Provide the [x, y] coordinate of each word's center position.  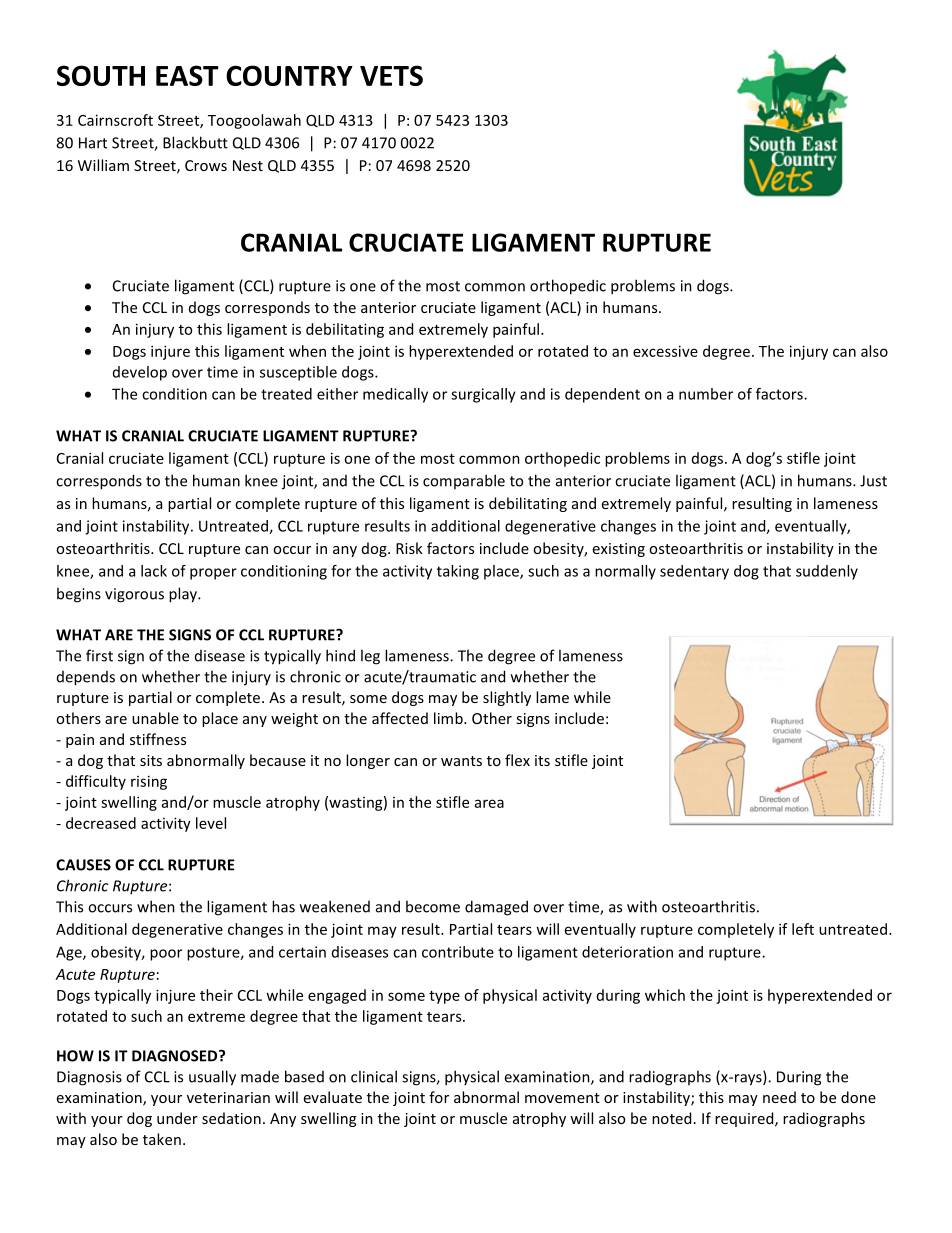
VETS [391, 75]
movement [562, 1098]
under [177, 1118]
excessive [665, 351]
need [779, 1097]
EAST [187, 75]
